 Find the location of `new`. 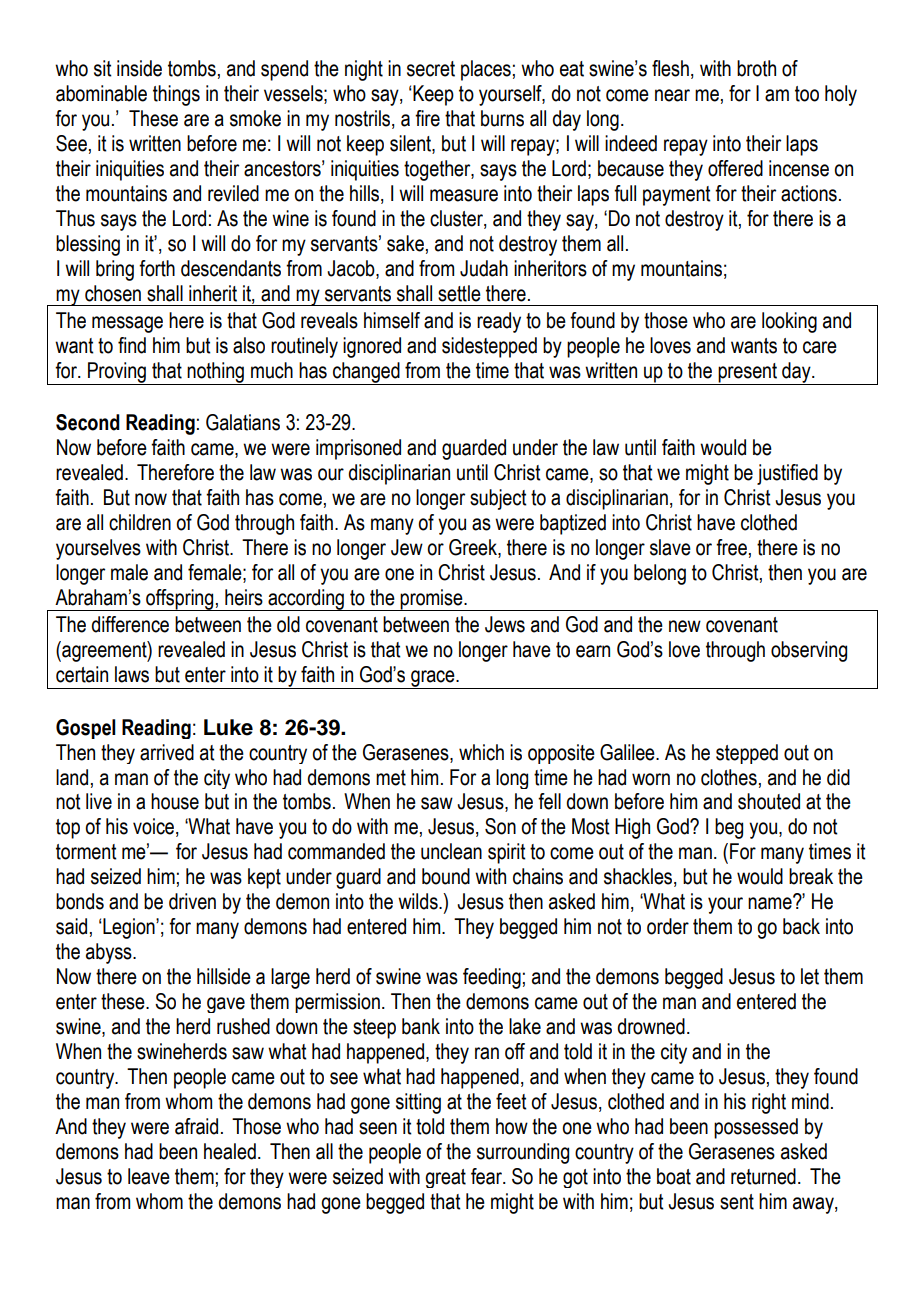

new is located at coordinates (685, 626).
